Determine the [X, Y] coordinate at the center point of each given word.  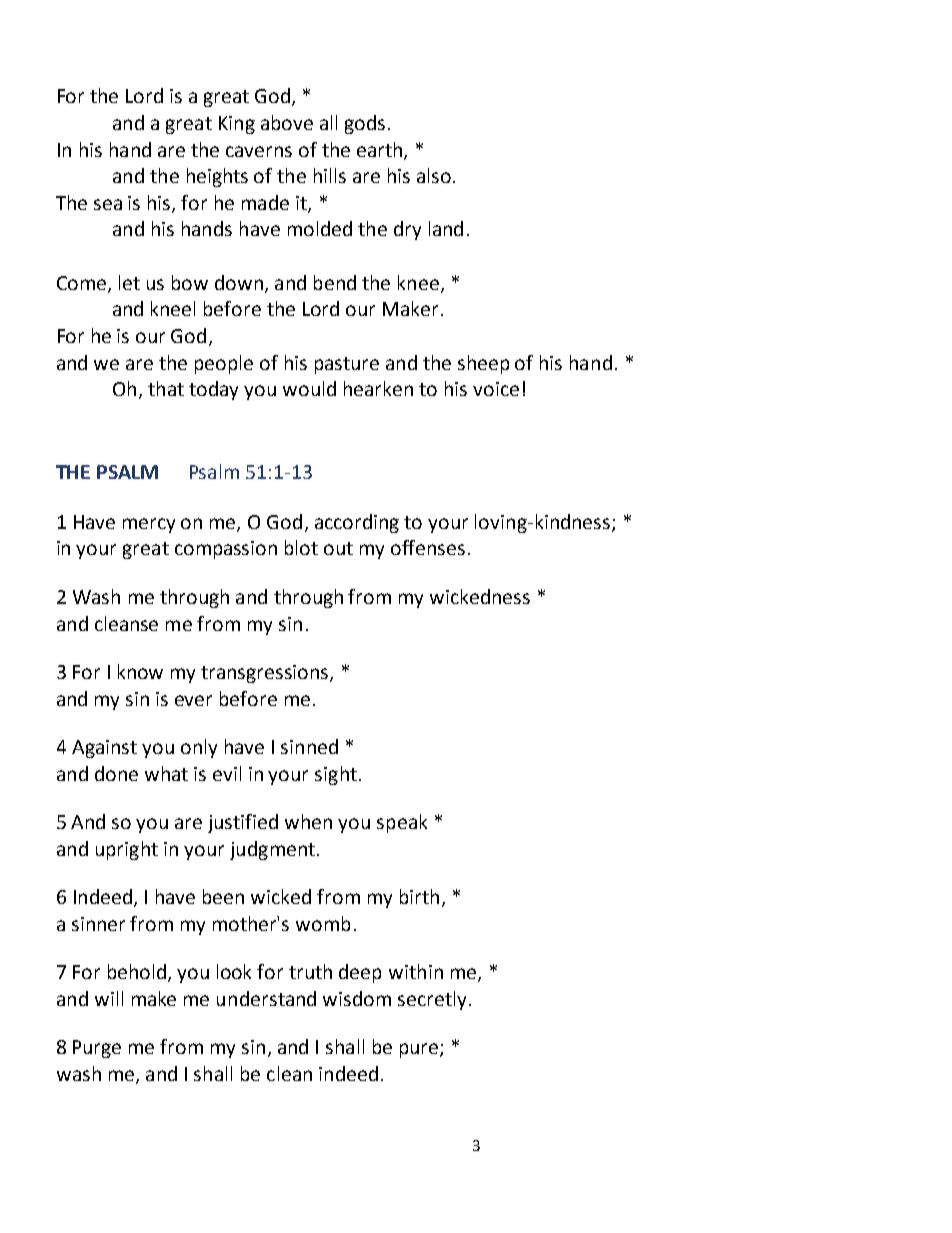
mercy [149, 525]
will [109, 998]
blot [301, 547]
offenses [428, 547]
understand [266, 998]
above [287, 122]
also [434, 175]
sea [108, 204]
